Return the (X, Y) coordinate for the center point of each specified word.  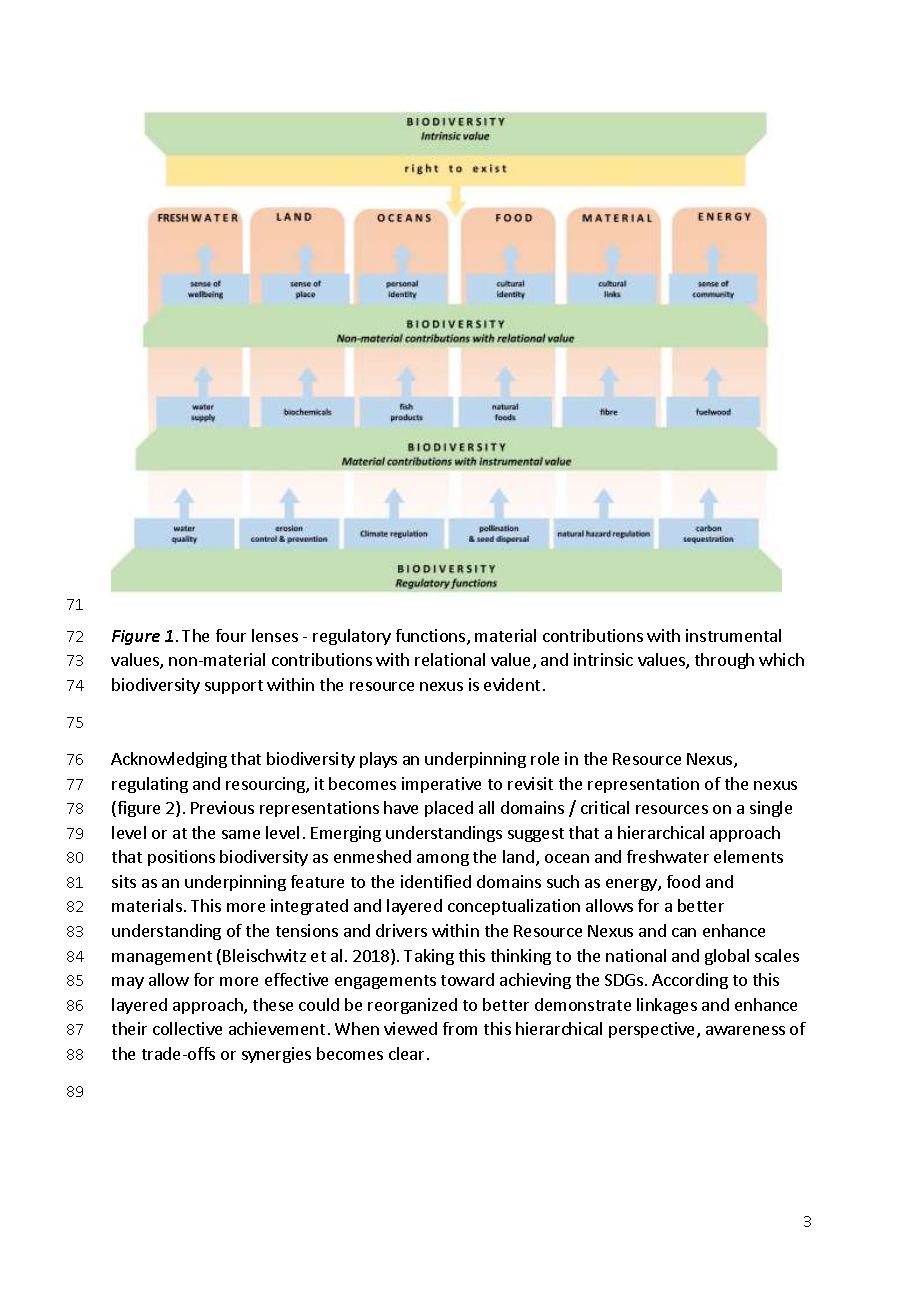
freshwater (668, 856)
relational (450, 659)
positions (181, 858)
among (443, 860)
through (724, 661)
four (231, 635)
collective (187, 1028)
